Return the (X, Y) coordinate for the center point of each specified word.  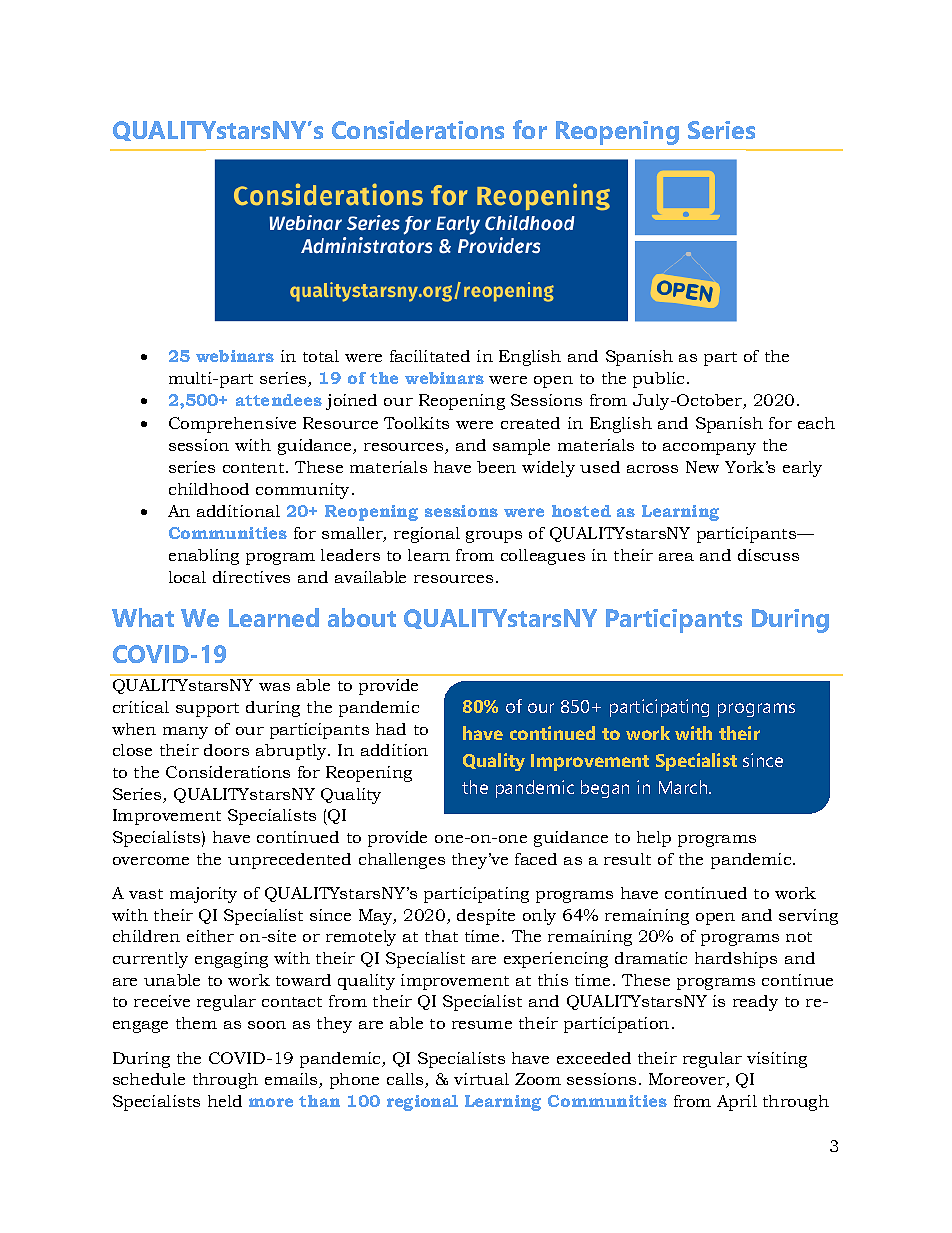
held (225, 1101)
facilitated (430, 356)
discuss (768, 555)
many (185, 733)
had (391, 729)
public (658, 380)
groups (494, 537)
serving (808, 917)
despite (486, 917)
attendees (279, 400)
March (684, 787)
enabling (204, 557)
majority (203, 895)
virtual (481, 1079)
